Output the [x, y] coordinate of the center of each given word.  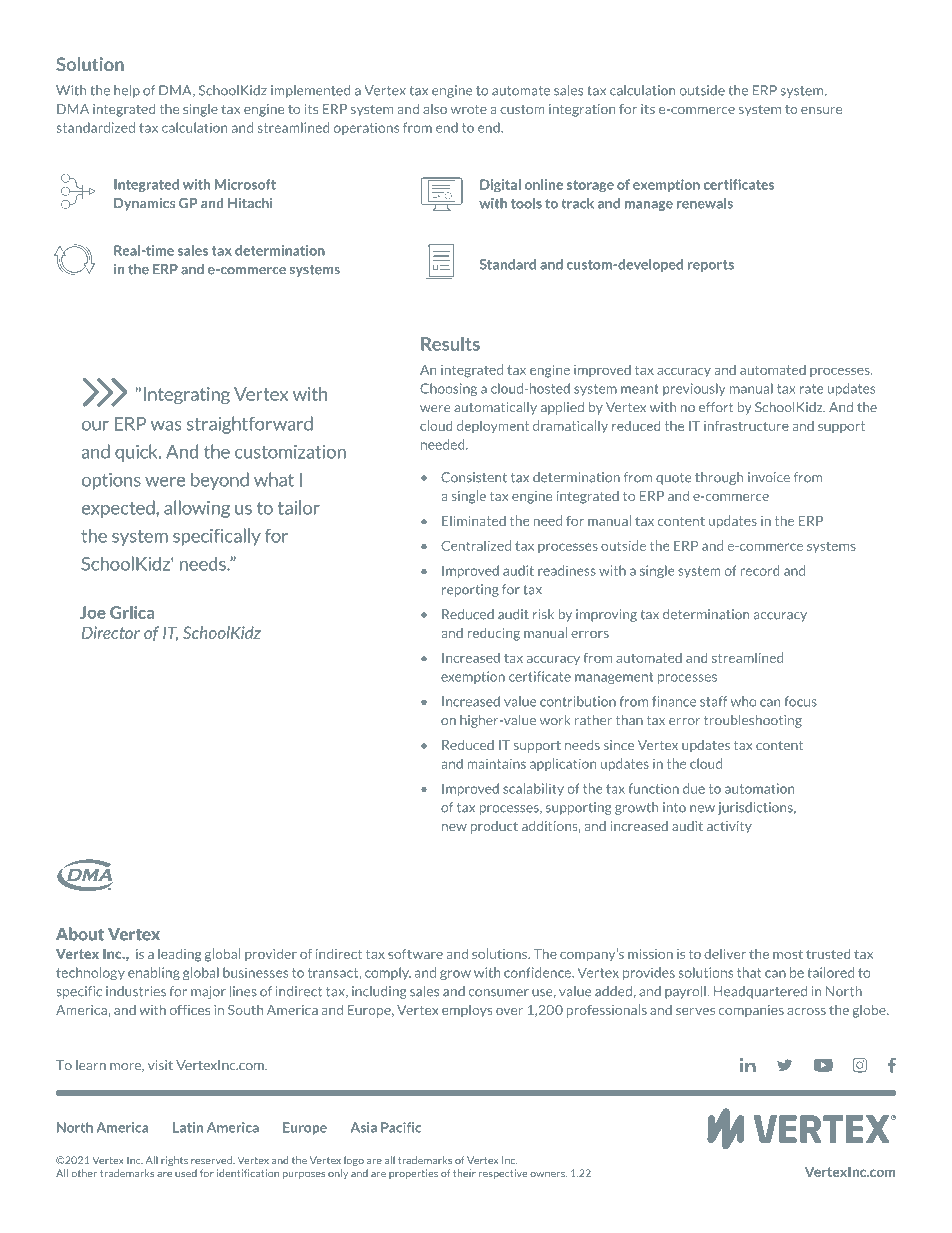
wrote [469, 109]
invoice [769, 477]
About [80, 934]
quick [137, 453]
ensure [821, 110]
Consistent [474, 477]
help [127, 91]
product [494, 827]
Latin [188, 1127]
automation [760, 788]
